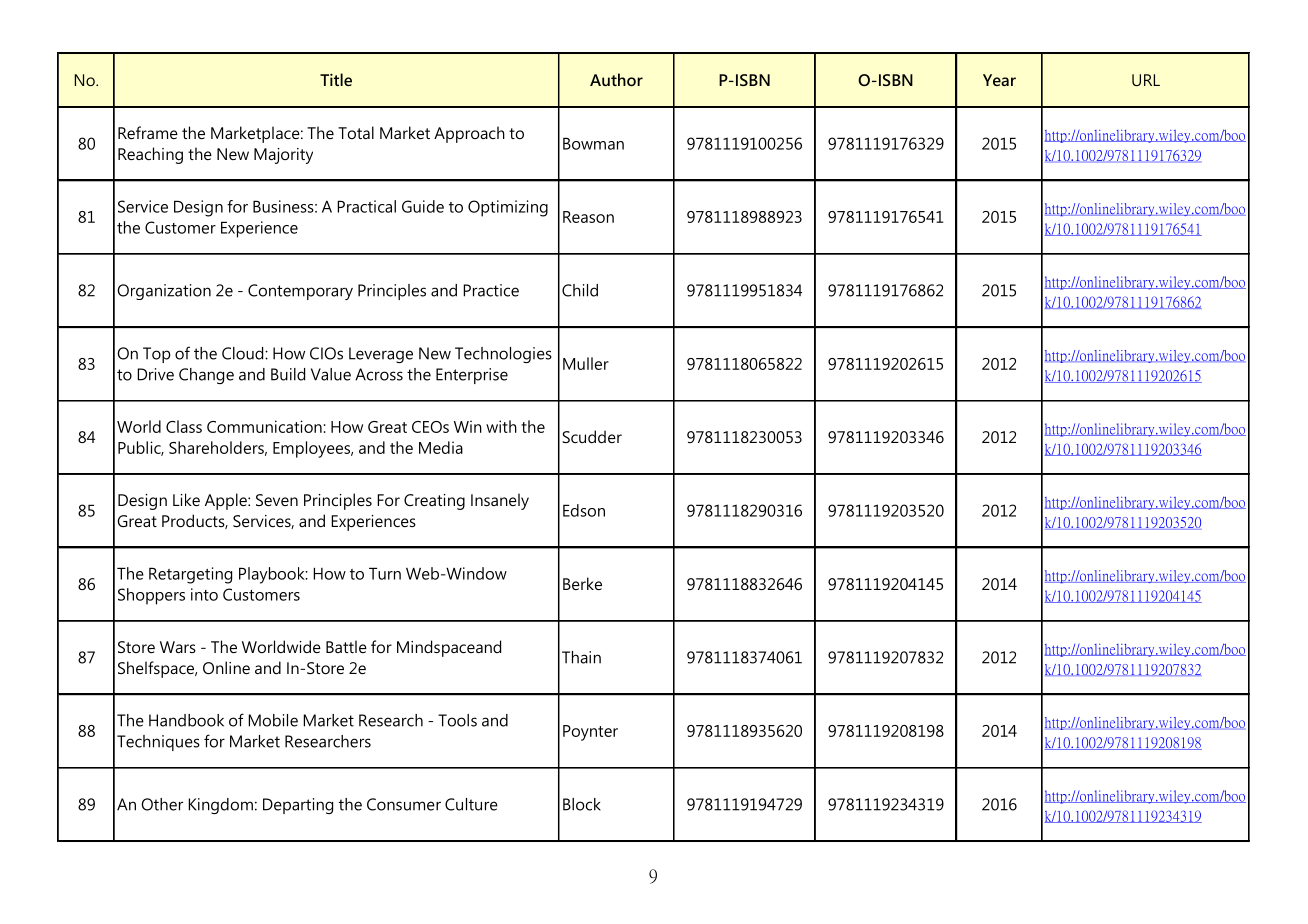  What do you see at coordinates (300, 292) in the document?
I see `Contemporary` at bounding box center [300, 292].
